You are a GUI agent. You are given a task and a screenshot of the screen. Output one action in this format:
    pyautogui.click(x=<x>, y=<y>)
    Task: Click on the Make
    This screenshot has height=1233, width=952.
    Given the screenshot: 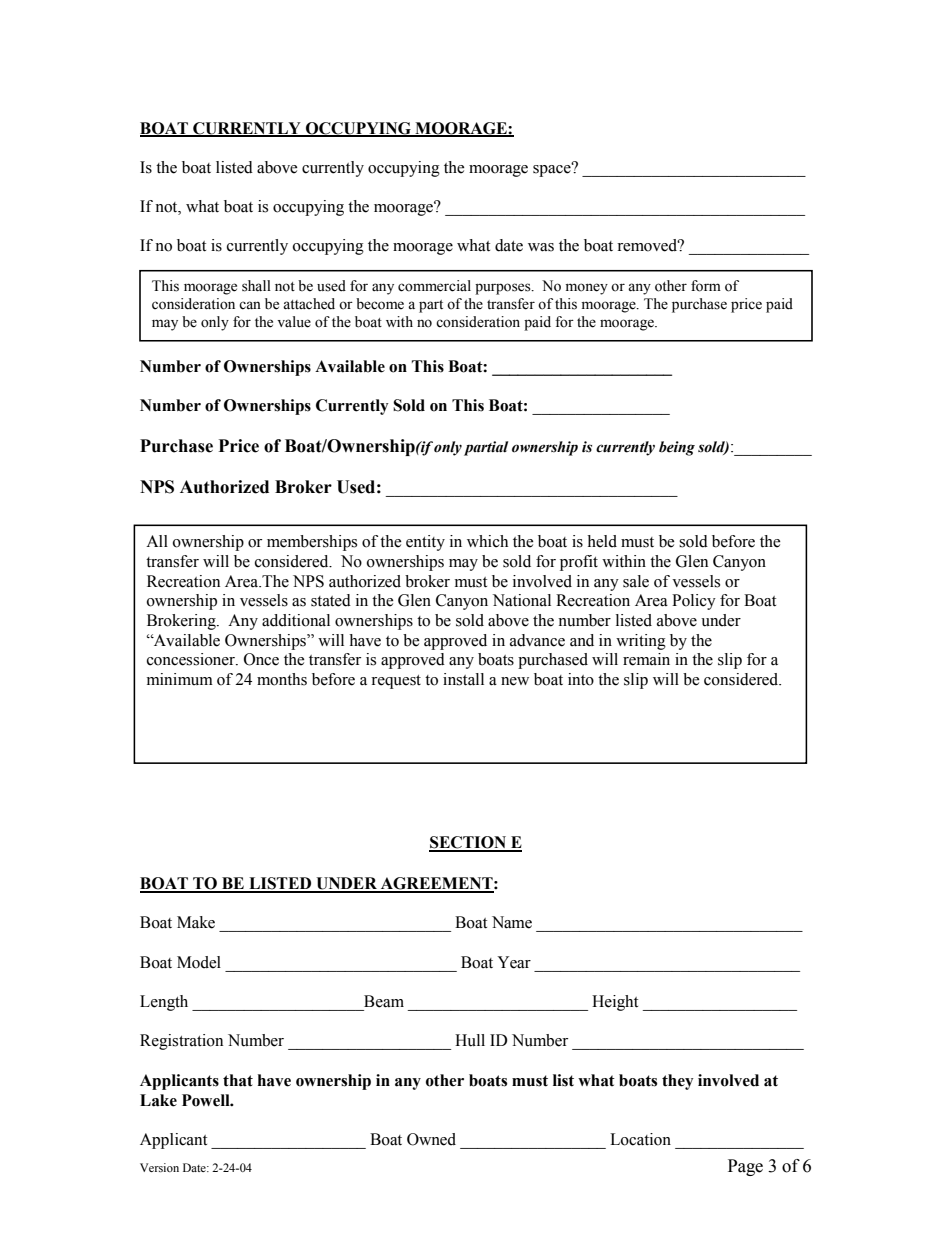 What is the action you would take?
    pyautogui.click(x=196, y=922)
